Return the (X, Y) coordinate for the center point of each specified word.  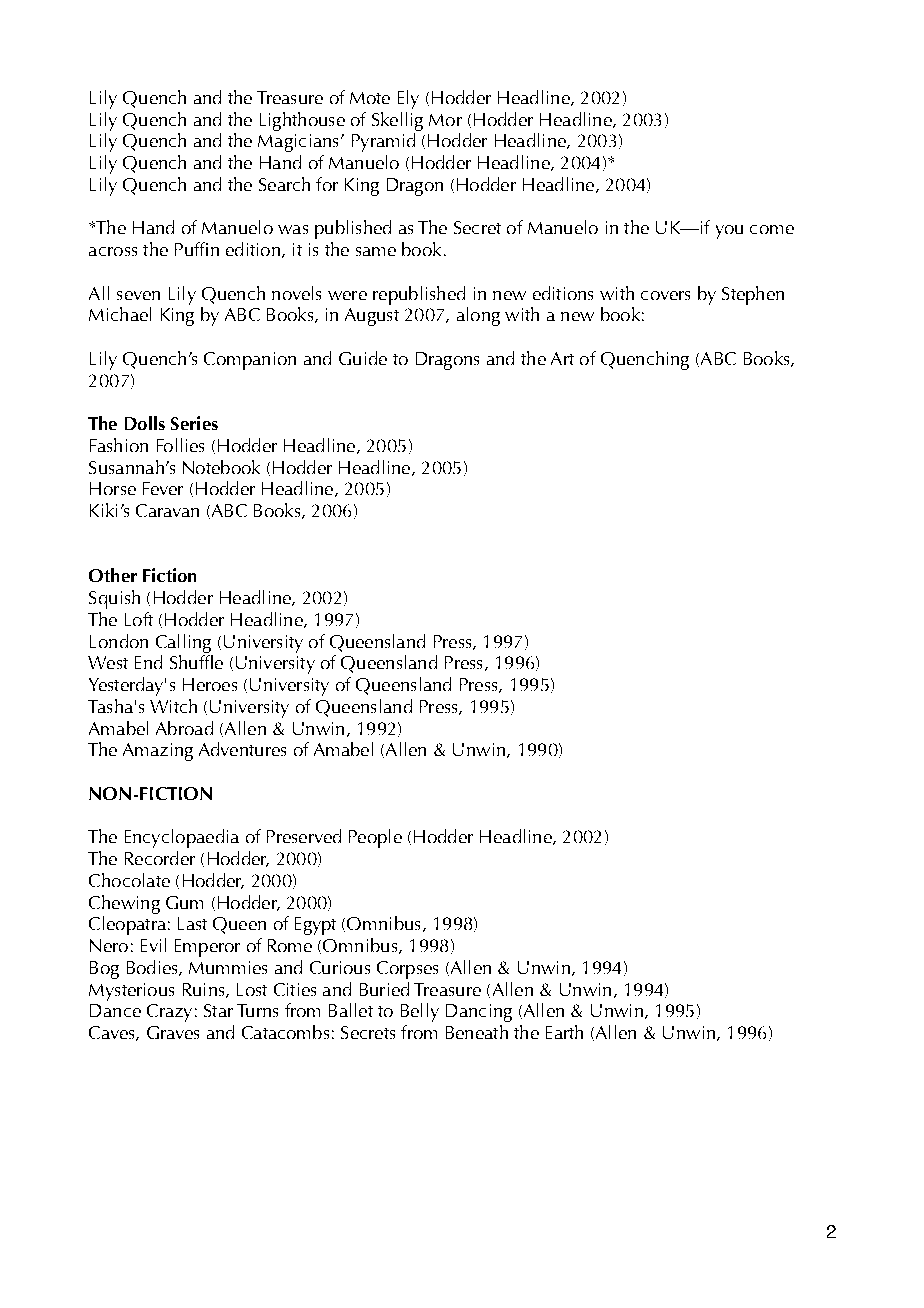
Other (113, 575)
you (729, 232)
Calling (183, 643)
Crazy (169, 1013)
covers (665, 295)
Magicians (298, 143)
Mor (445, 120)
